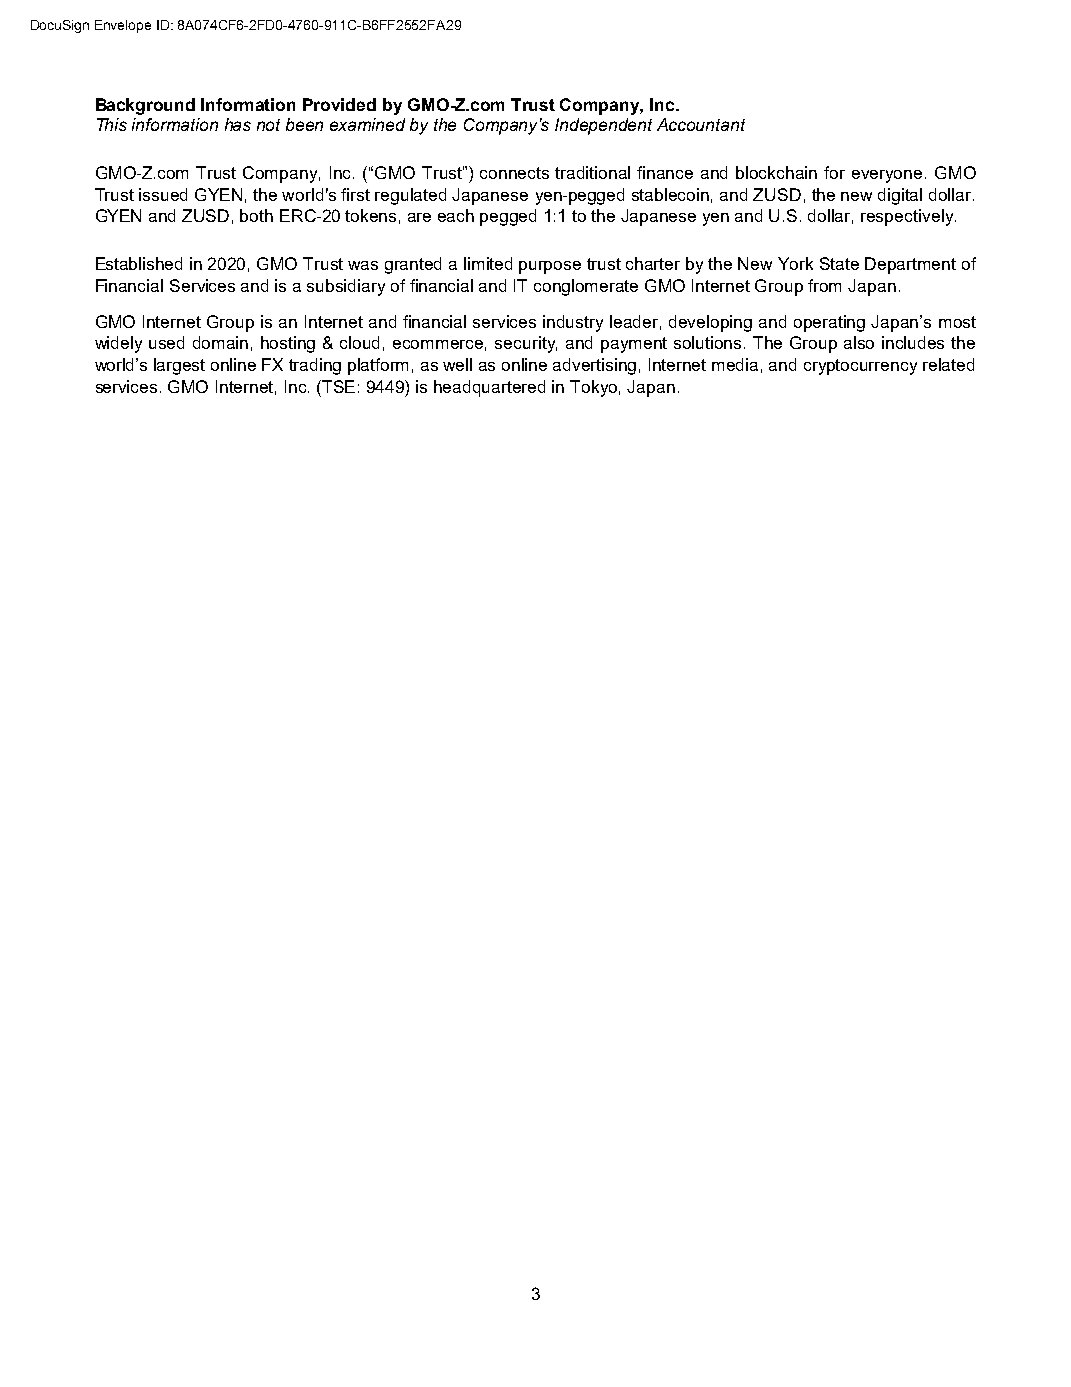 The image size is (1071, 1387). What do you see at coordinates (456, 215) in the image?
I see `each` at bounding box center [456, 215].
